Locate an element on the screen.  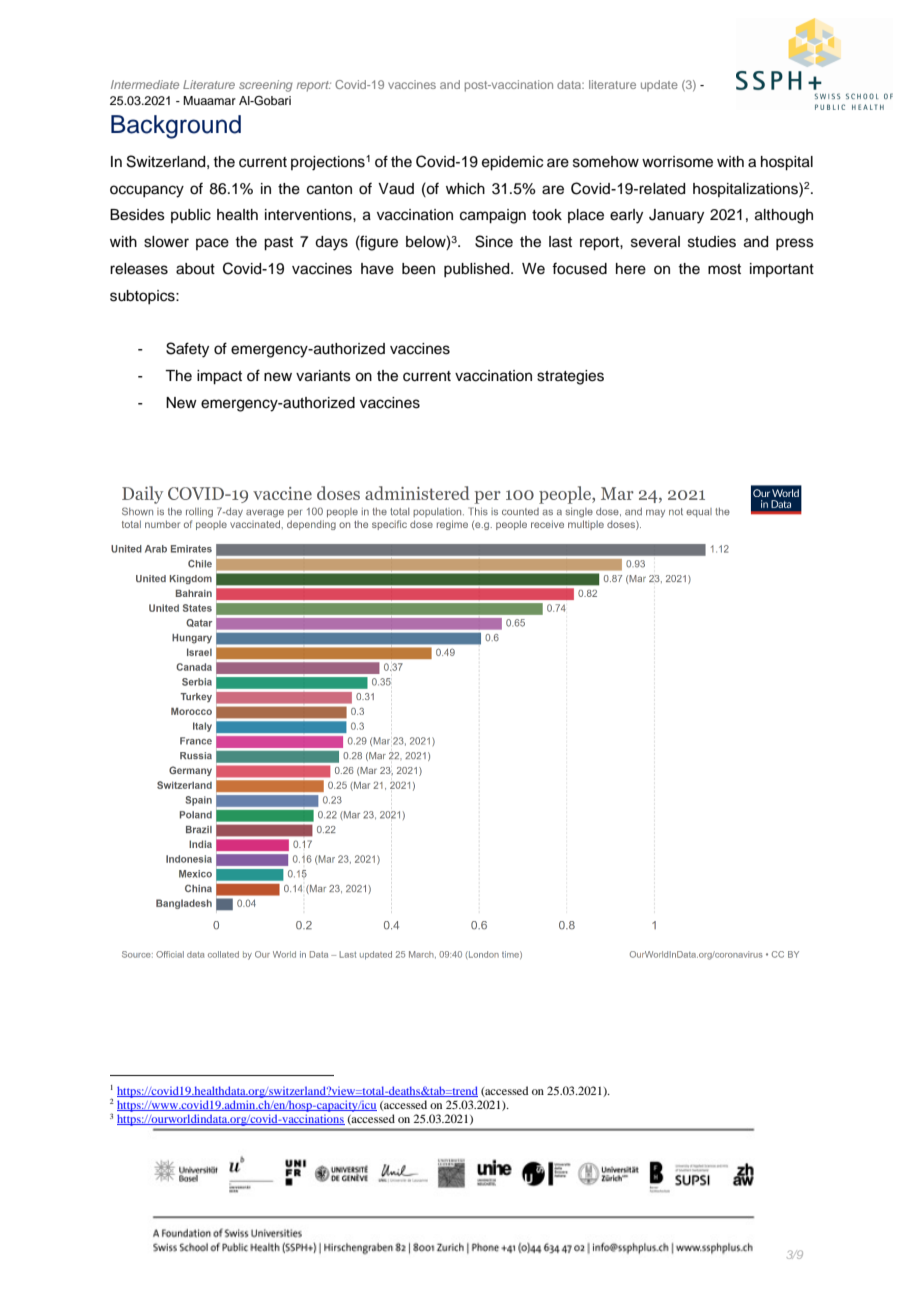
occupancy is located at coordinates (147, 191).
